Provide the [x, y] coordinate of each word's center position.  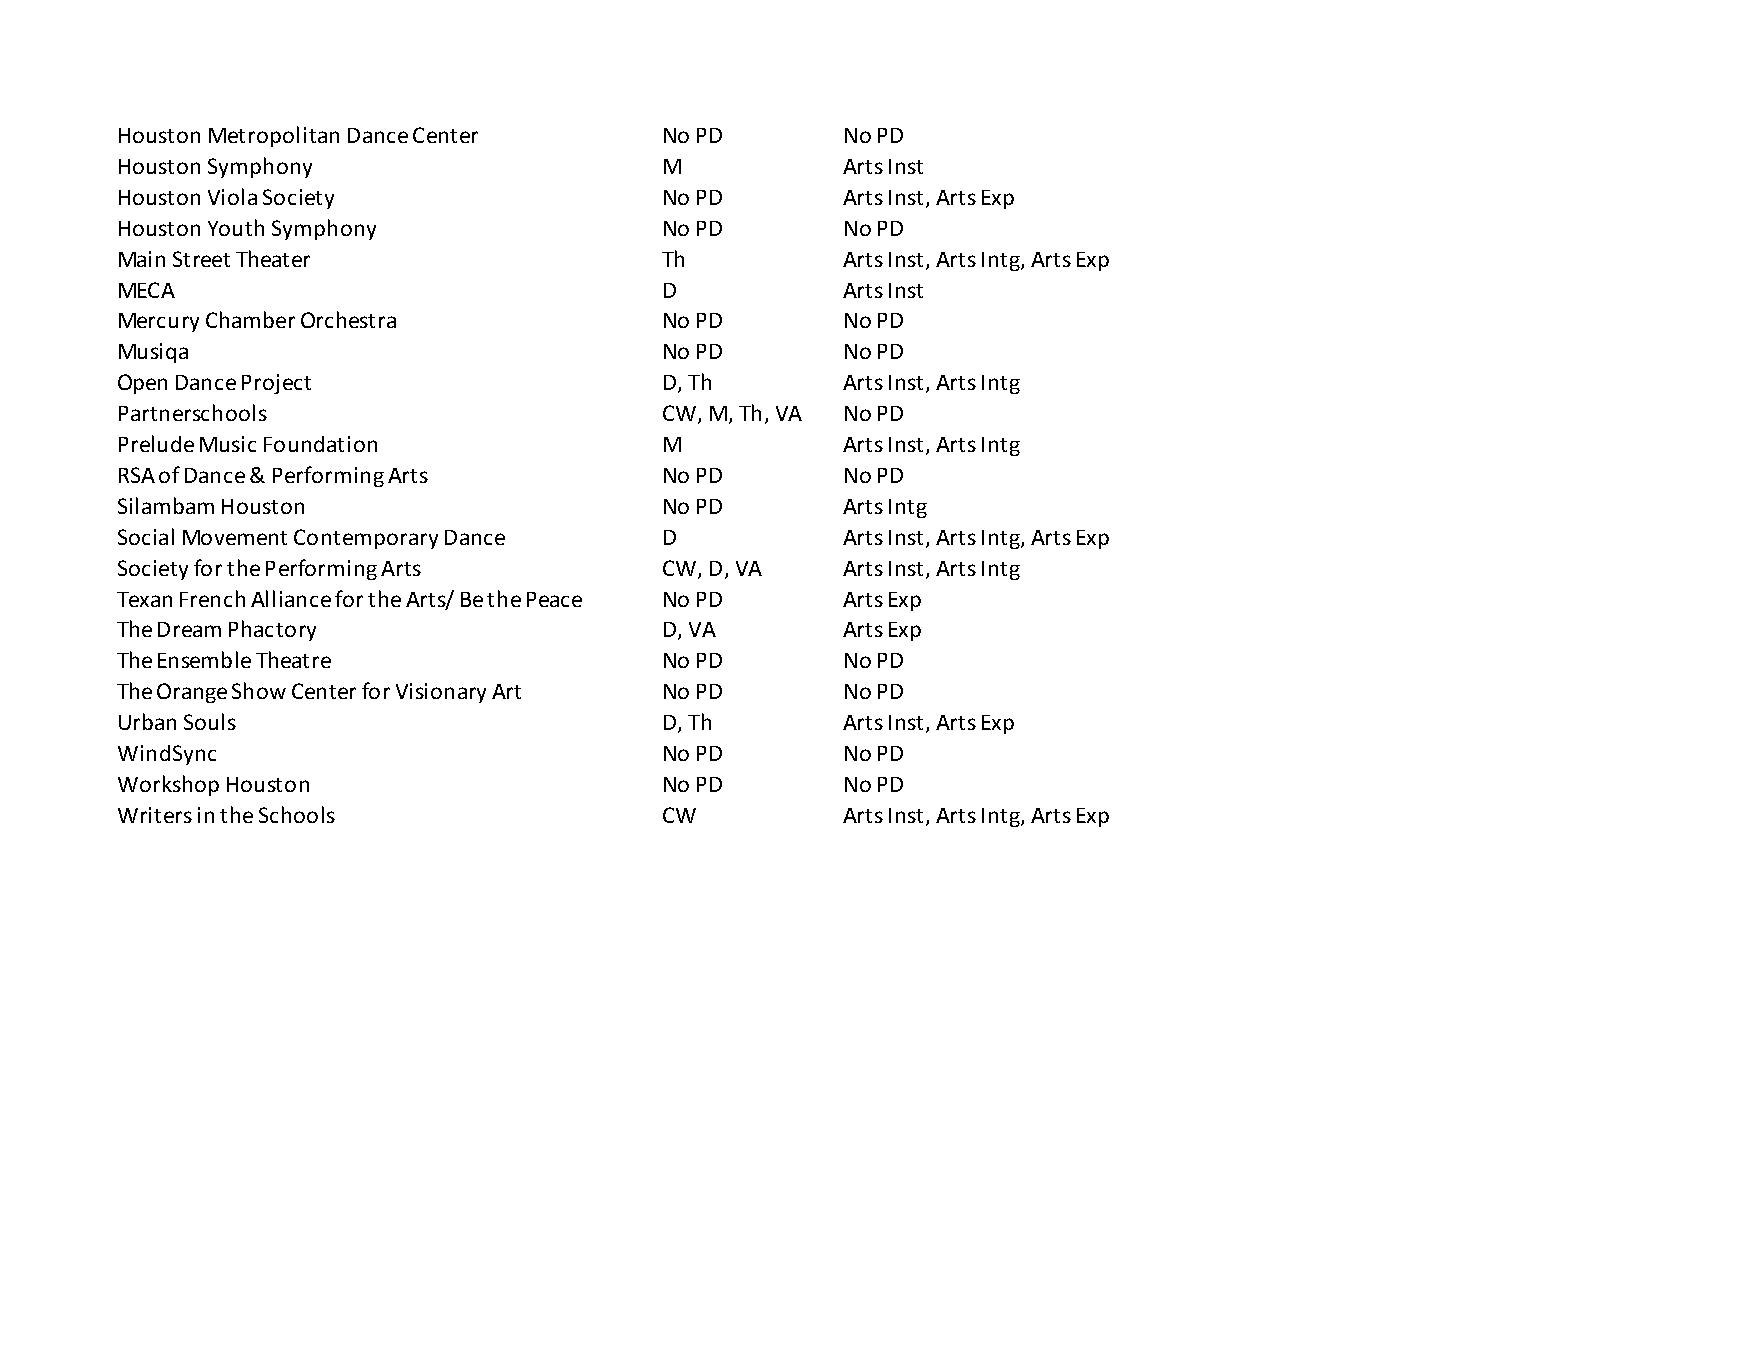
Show [259, 690]
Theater [273, 258]
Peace [554, 599]
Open [142, 384]
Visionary [441, 693]
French [212, 598]
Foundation [320, 444]
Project [276, 384]
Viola [232, 196]
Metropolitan [274, 136]
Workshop [168, 785]
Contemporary [366, 539]
